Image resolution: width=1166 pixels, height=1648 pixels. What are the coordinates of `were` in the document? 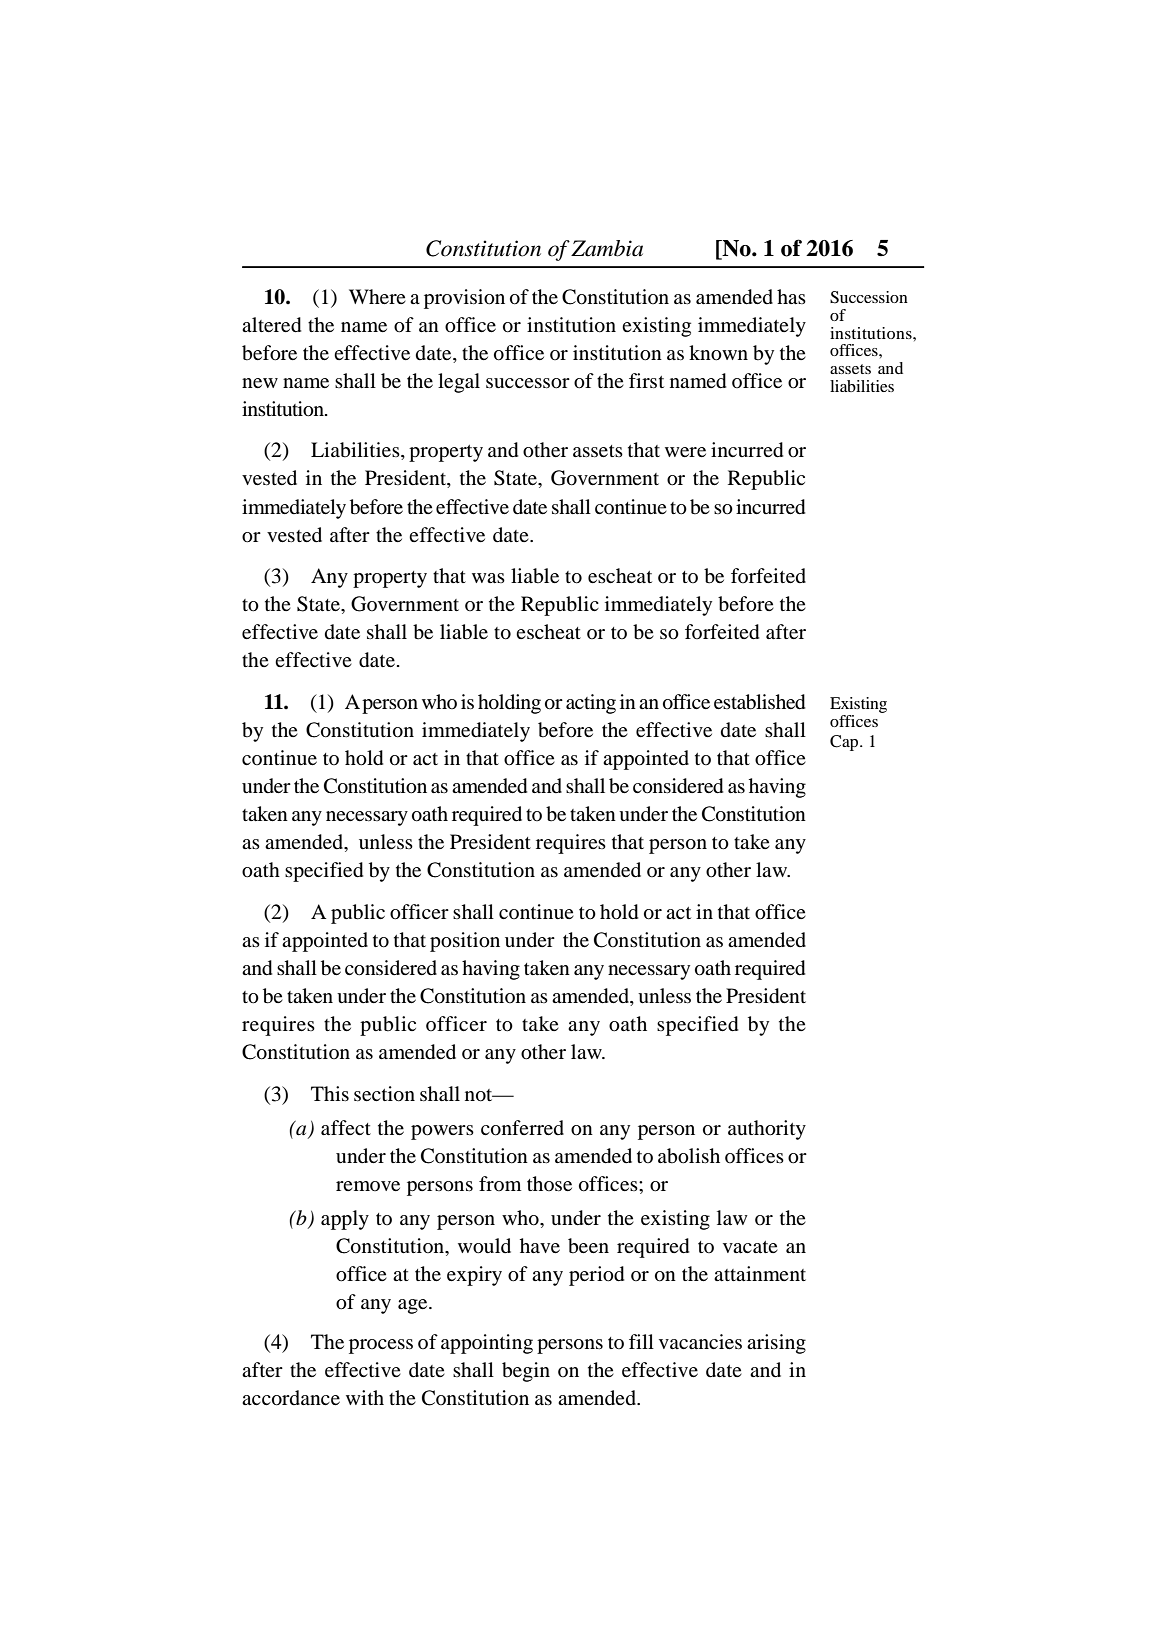 It's located at (685, 452).
